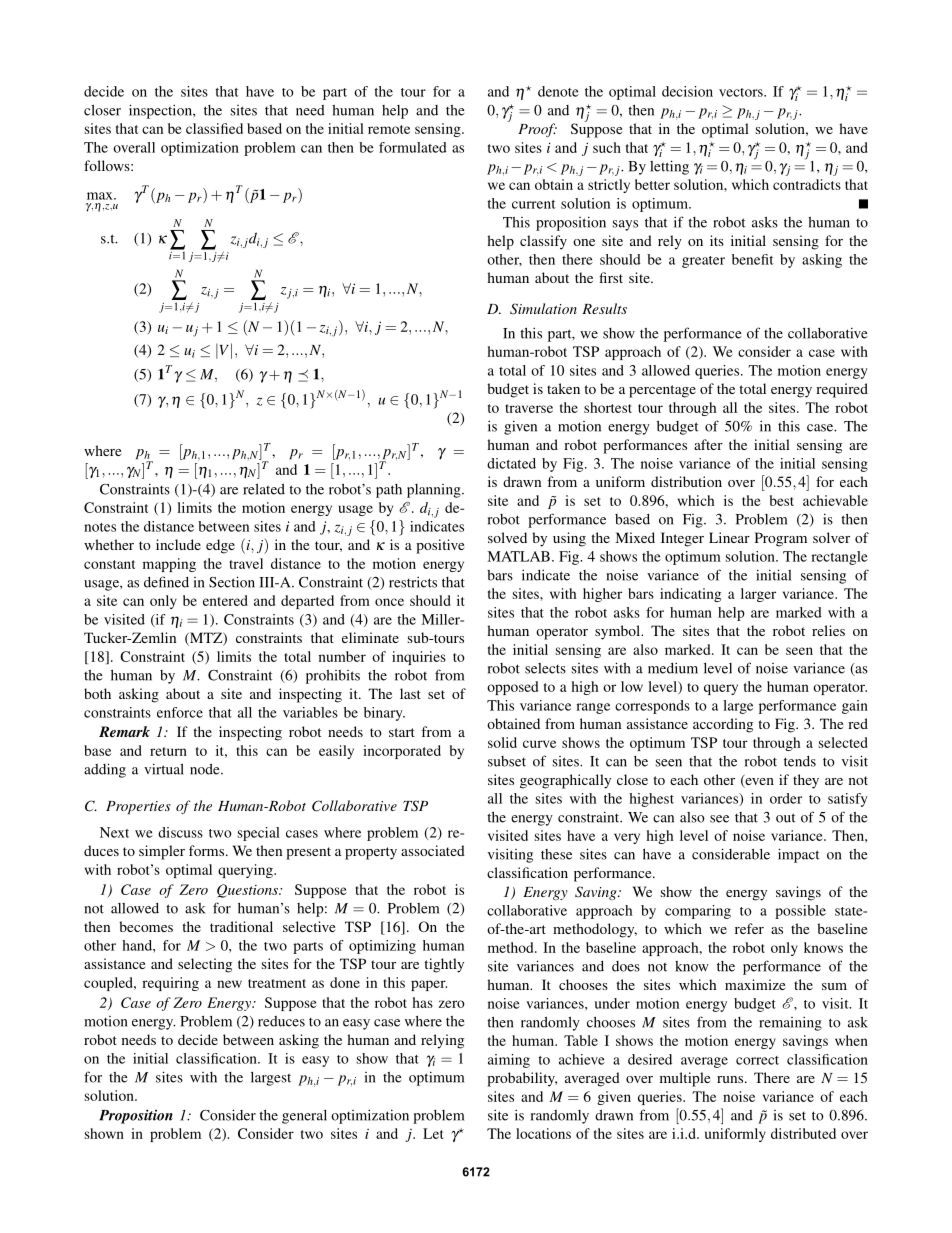 This screenshot has width=952, height=1233. I want to click on Proof, so click(537, 130).
